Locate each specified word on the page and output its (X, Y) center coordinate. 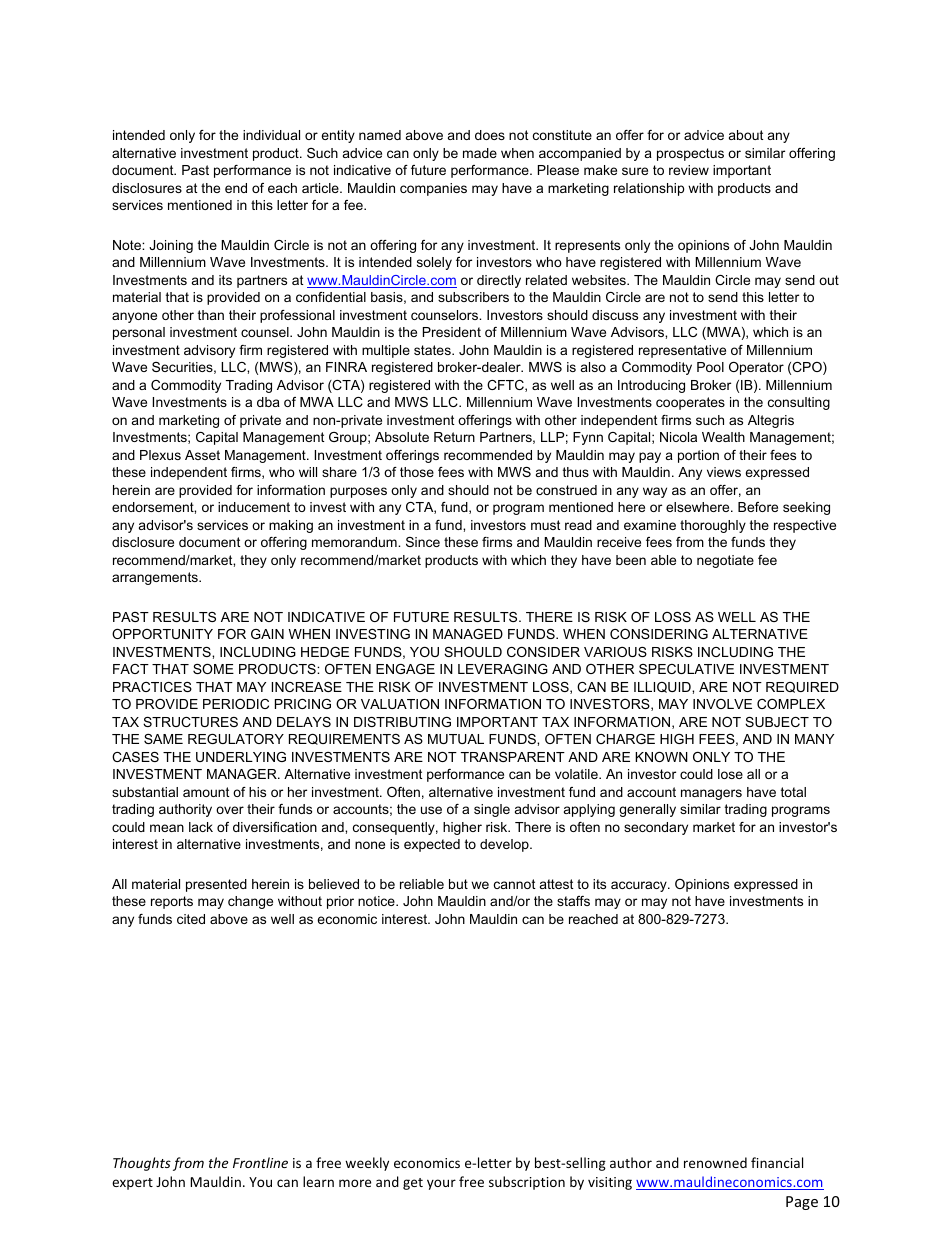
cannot (515, 884)
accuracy (640, 886)
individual (271, 135)
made (480, 153)
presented (216, 885)
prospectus (690, 154)
